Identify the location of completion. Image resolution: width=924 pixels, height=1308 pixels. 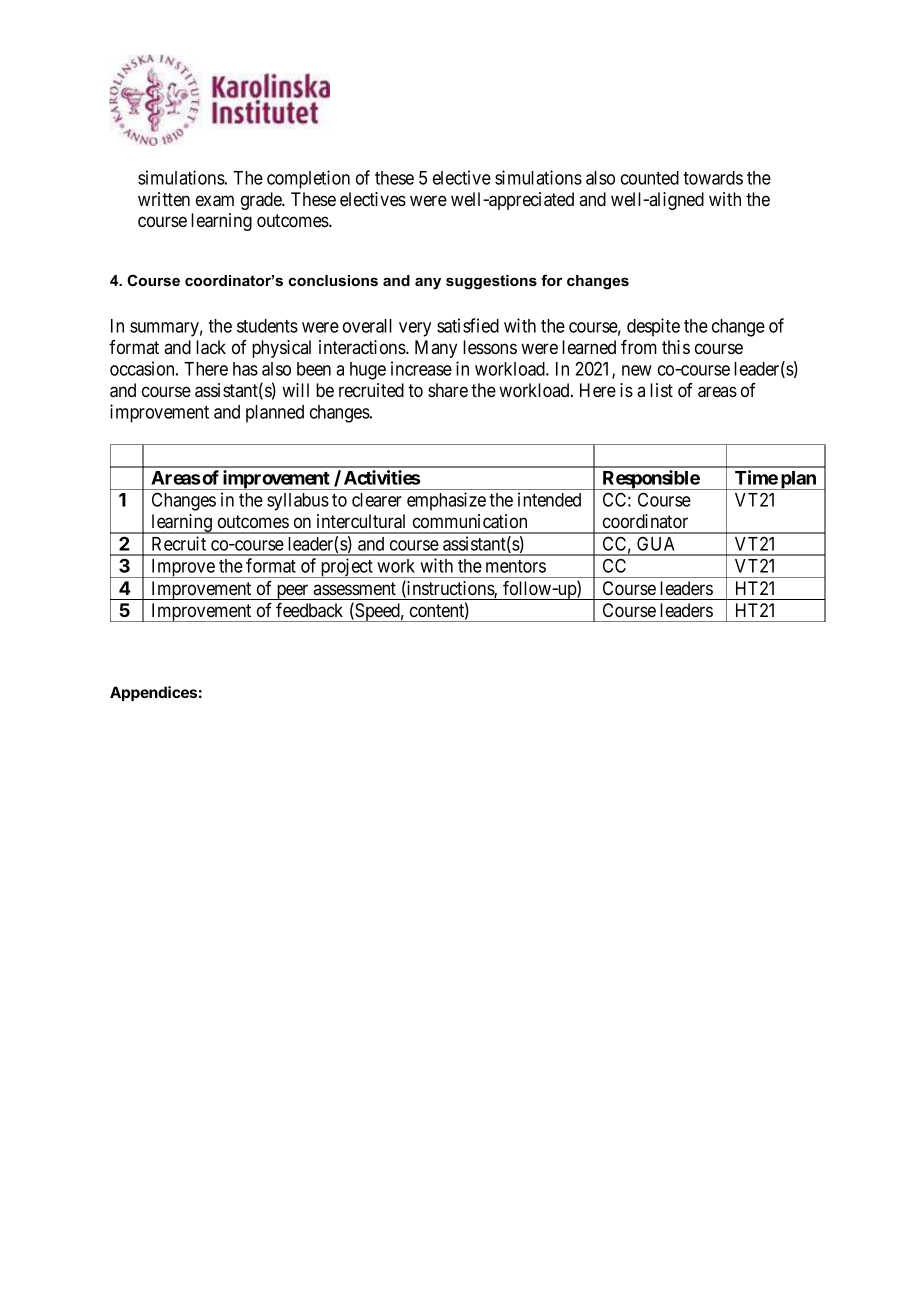
(308, 179).
